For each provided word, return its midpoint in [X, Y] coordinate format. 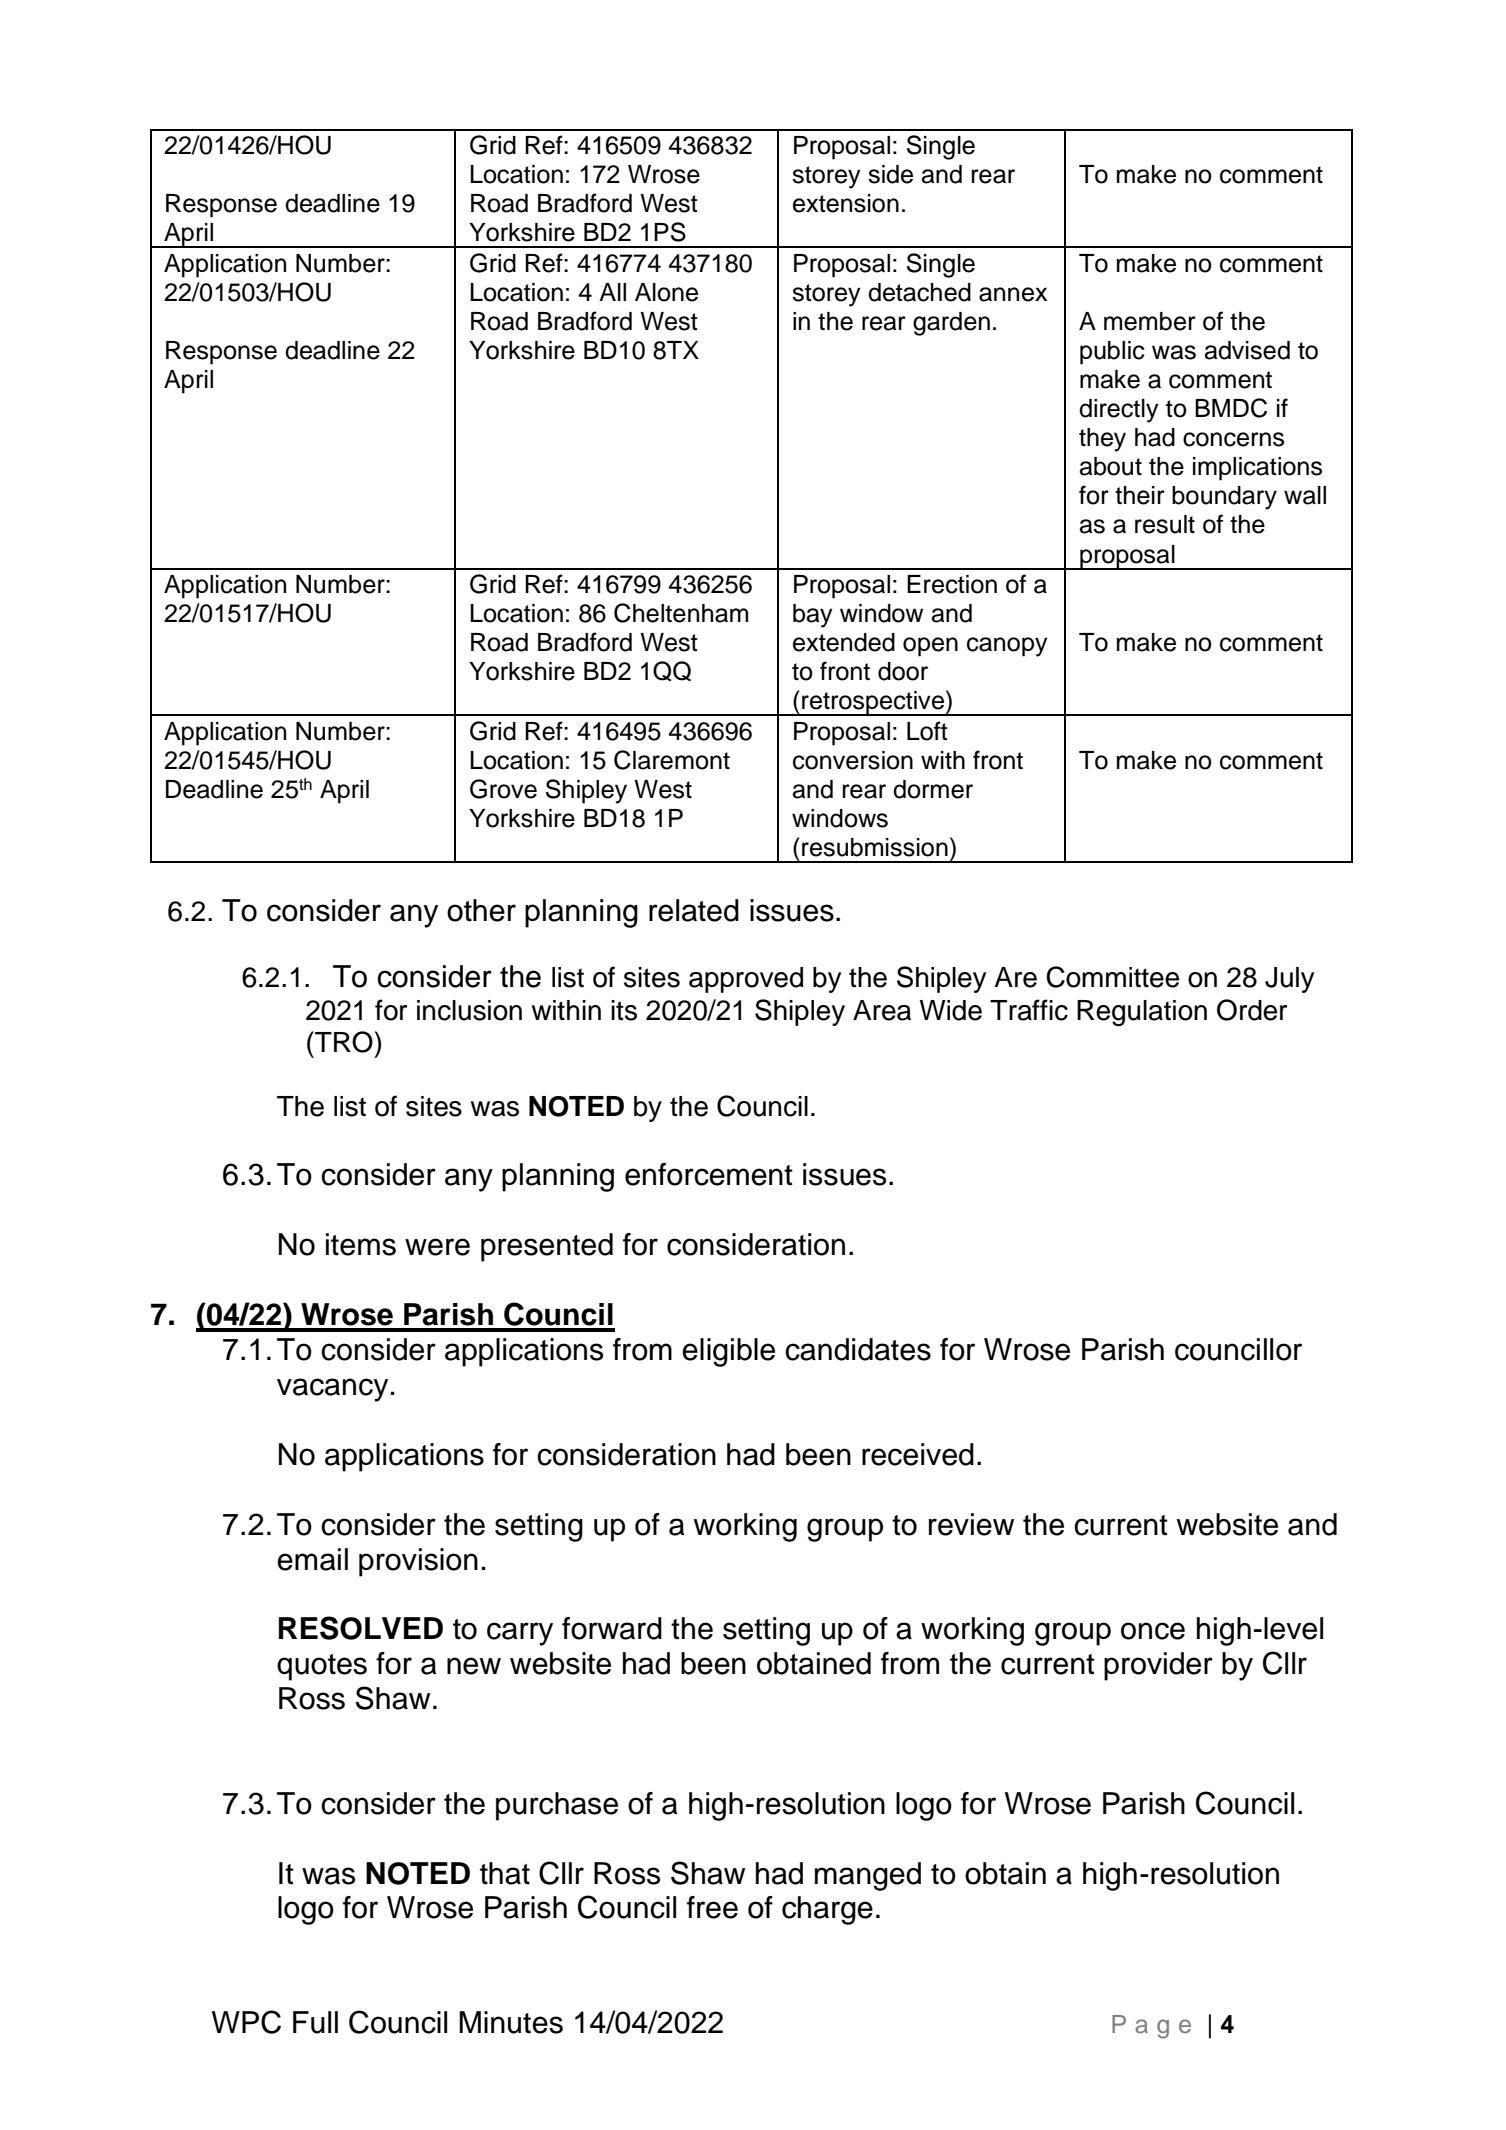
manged [868, 1876]
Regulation [1142, 1013]
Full [315, 2022]
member [1150, 321]
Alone [666, 292]
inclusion [469, 1010]
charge [827, 1910]
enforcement [709, 1174]
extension [846, 203]
